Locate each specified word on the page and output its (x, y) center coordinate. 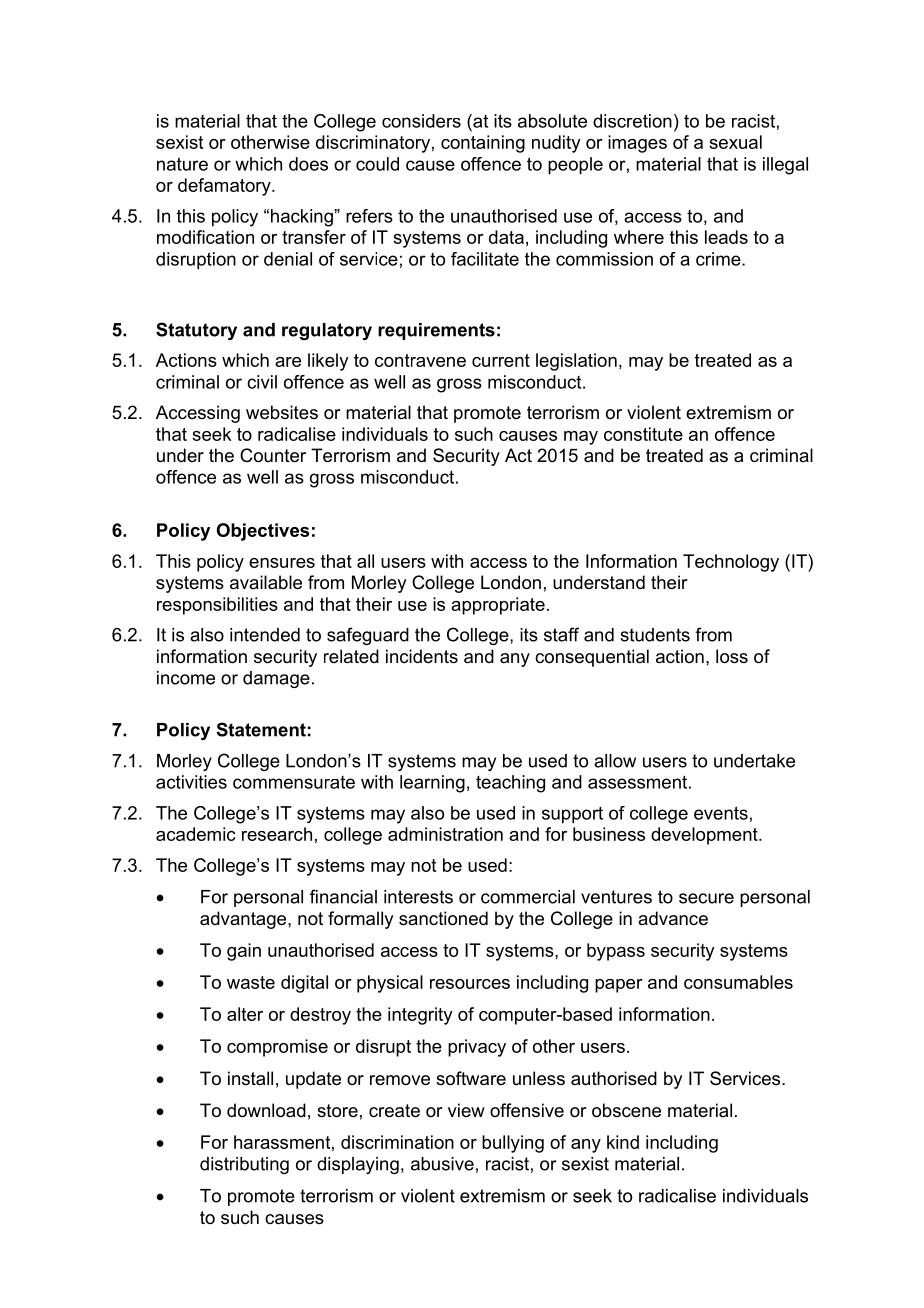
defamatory (225, 187)
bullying (513, 1144)
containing (483, 144)
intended (265, 635)
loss (732, 656)
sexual (735, 142)
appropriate (498, 606)
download (266, 1110)
